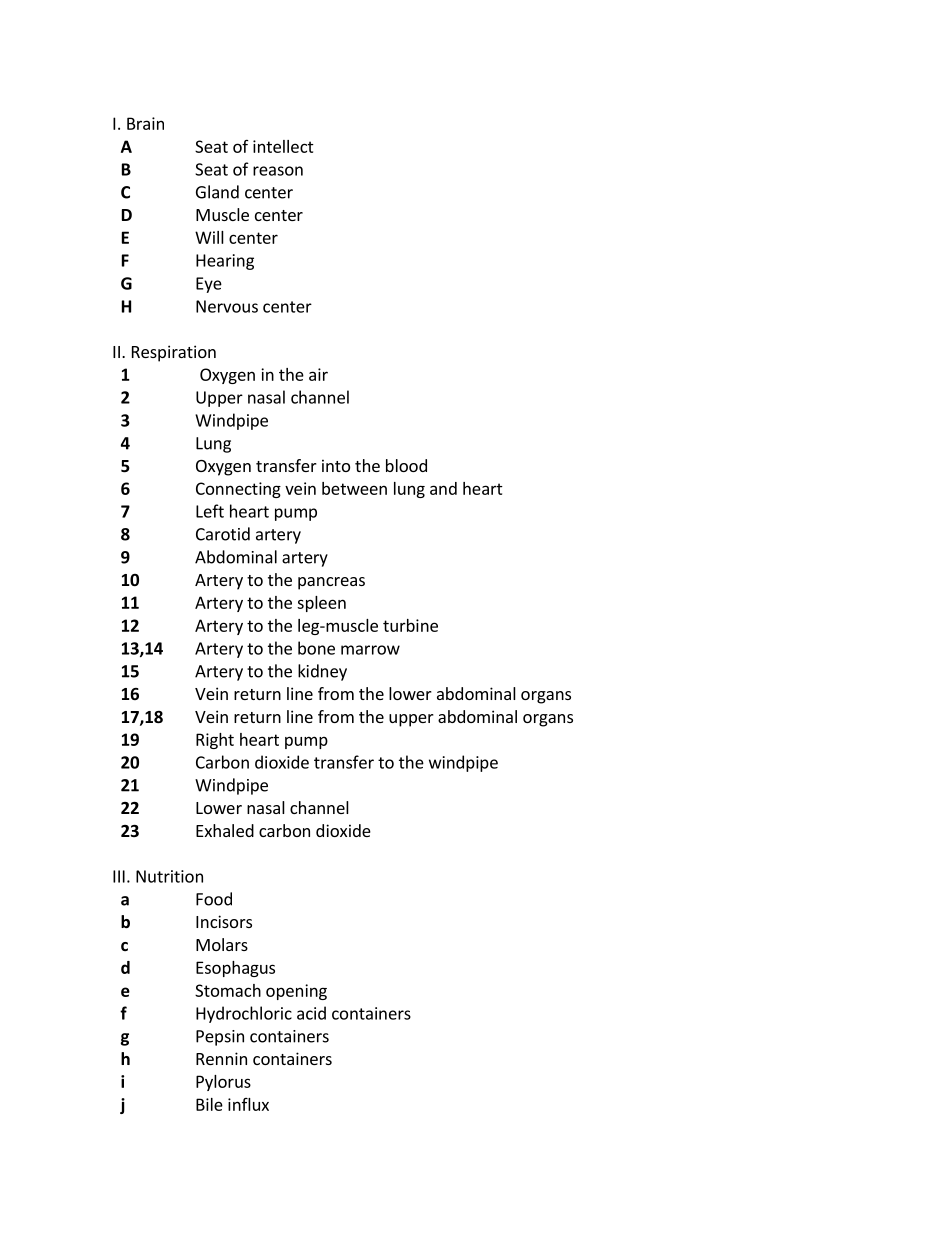 The image size is (952, 1233). What do you see at coordinates (283, 146) in the screenshot?
I see `intellect` at bounding box center [283, 146].
